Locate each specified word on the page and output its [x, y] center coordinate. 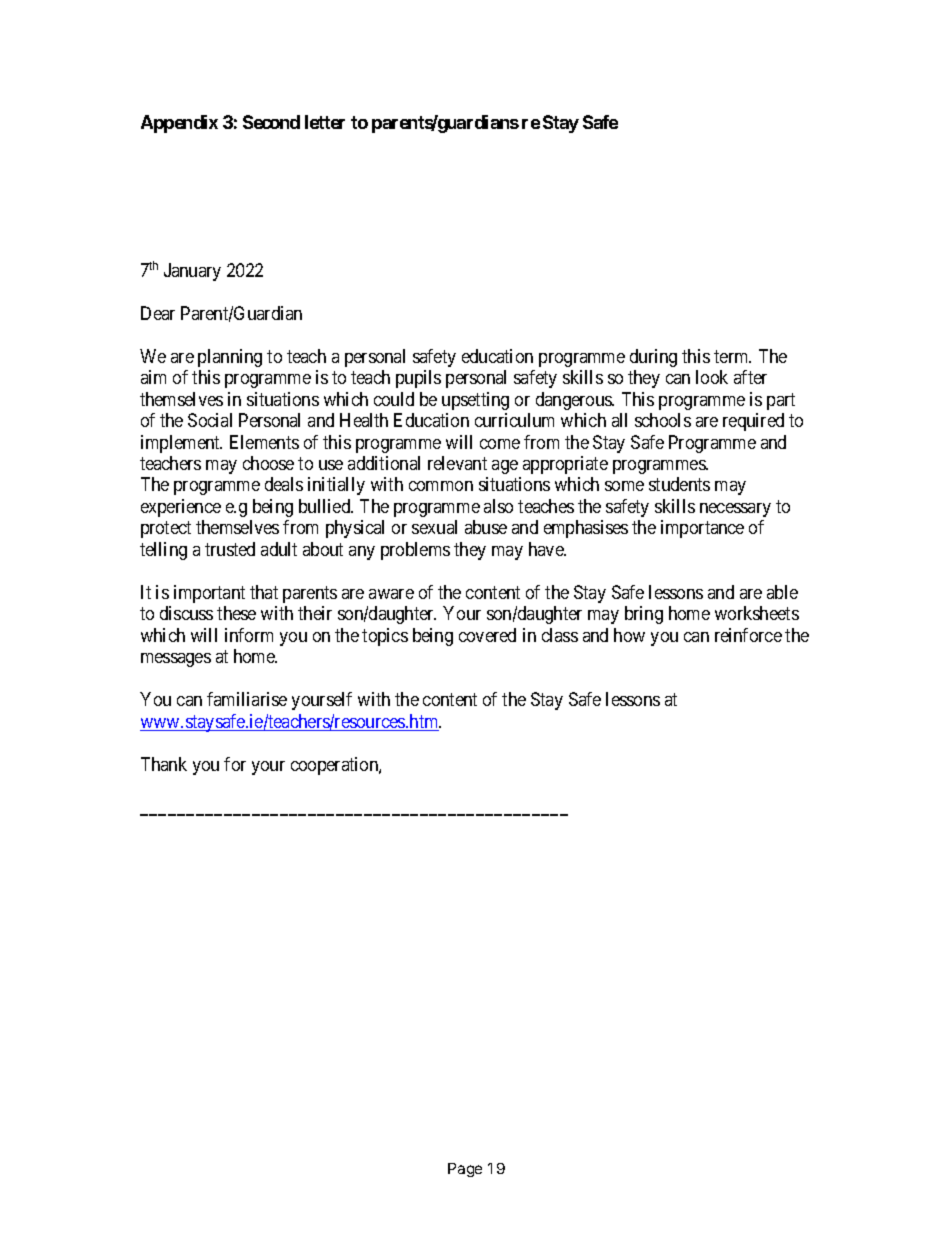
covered [487, 635]
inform [249, 635]
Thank [164, 764]
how [629, 635]
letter [325, 122]
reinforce [748, 635]
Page [465, 1170]
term [732, 356]
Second [271, 122]
